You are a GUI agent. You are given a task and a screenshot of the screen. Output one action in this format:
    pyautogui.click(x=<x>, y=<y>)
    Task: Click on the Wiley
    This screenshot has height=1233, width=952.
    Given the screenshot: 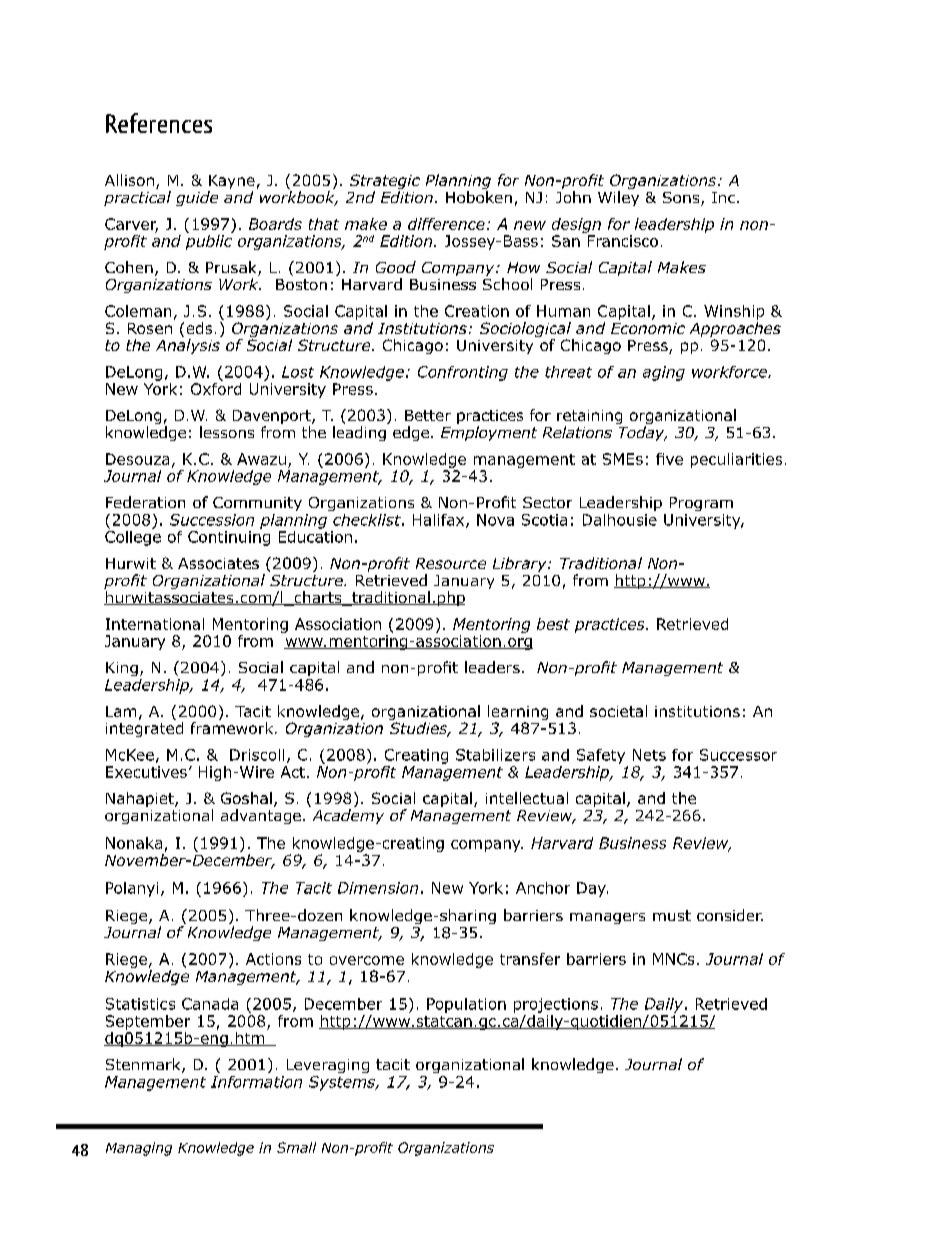 What is the action you would take?
    pyautogui.click(x=618, y=198)
